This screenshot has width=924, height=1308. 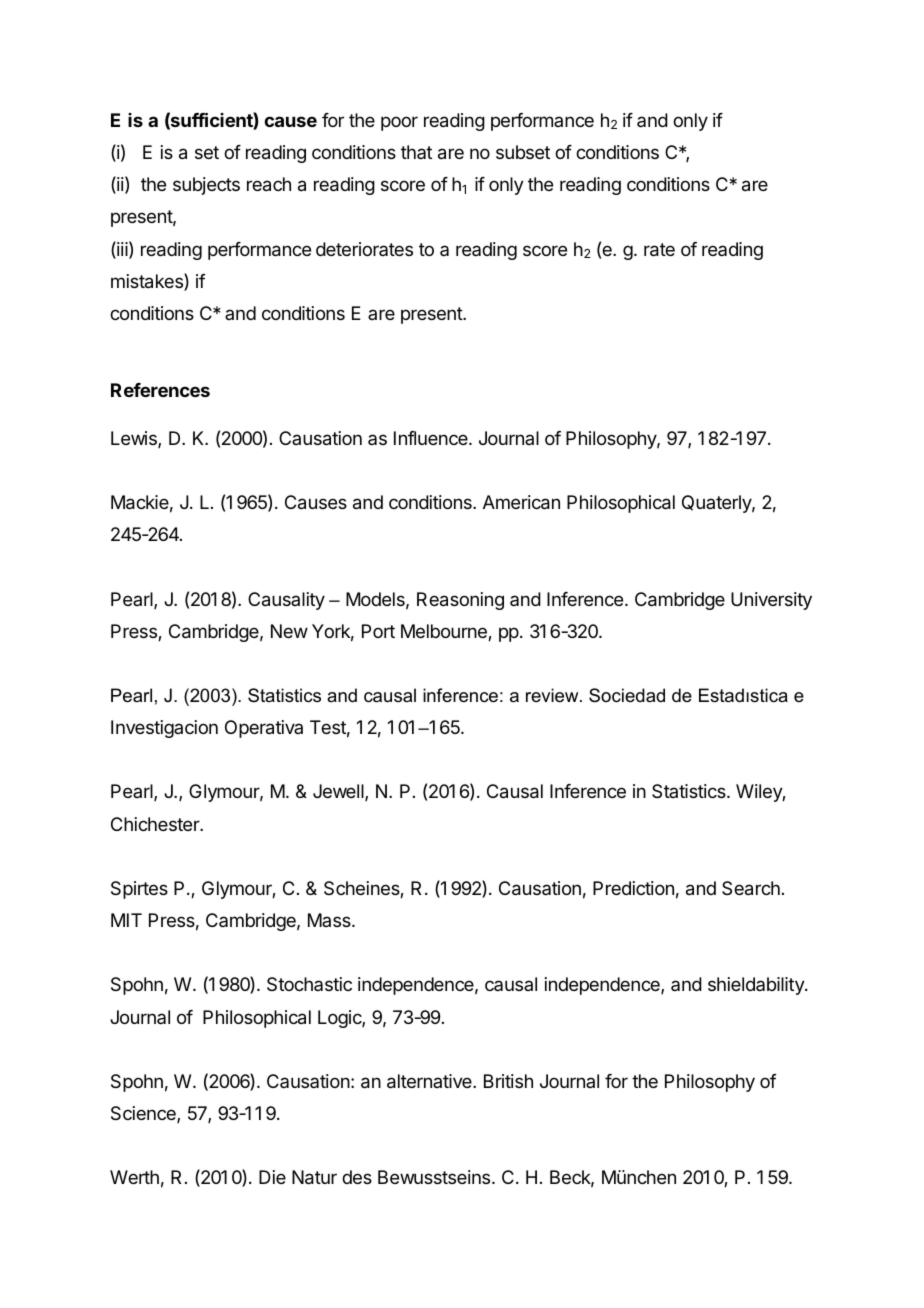 I want to click on Influence, so click(x=432, y=438).
